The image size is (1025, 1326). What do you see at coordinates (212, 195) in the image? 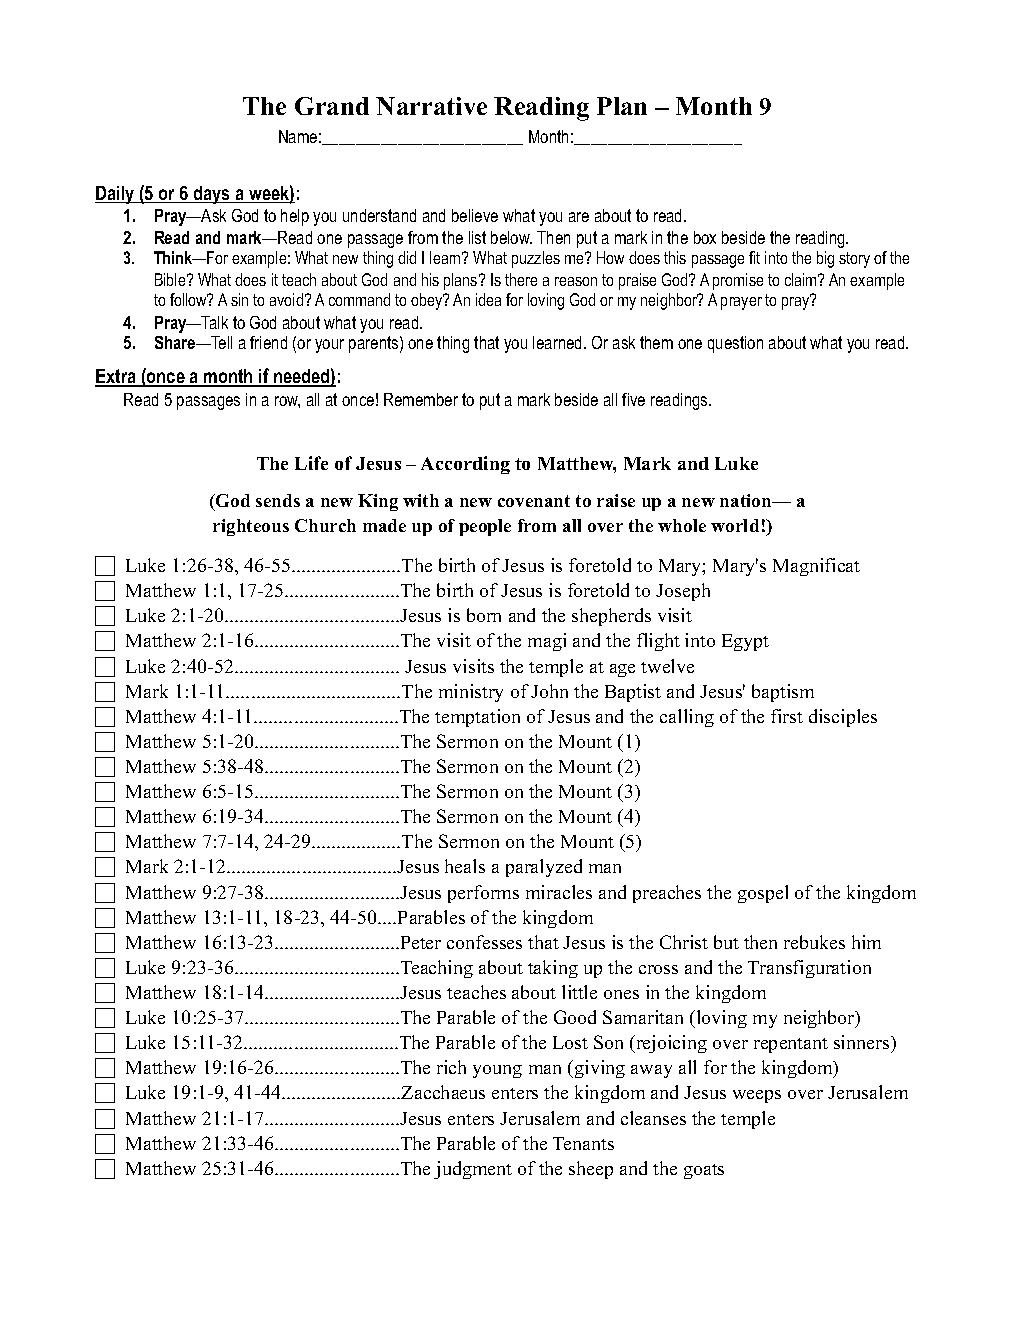
I see `days` at bounding box center [212, 195].
